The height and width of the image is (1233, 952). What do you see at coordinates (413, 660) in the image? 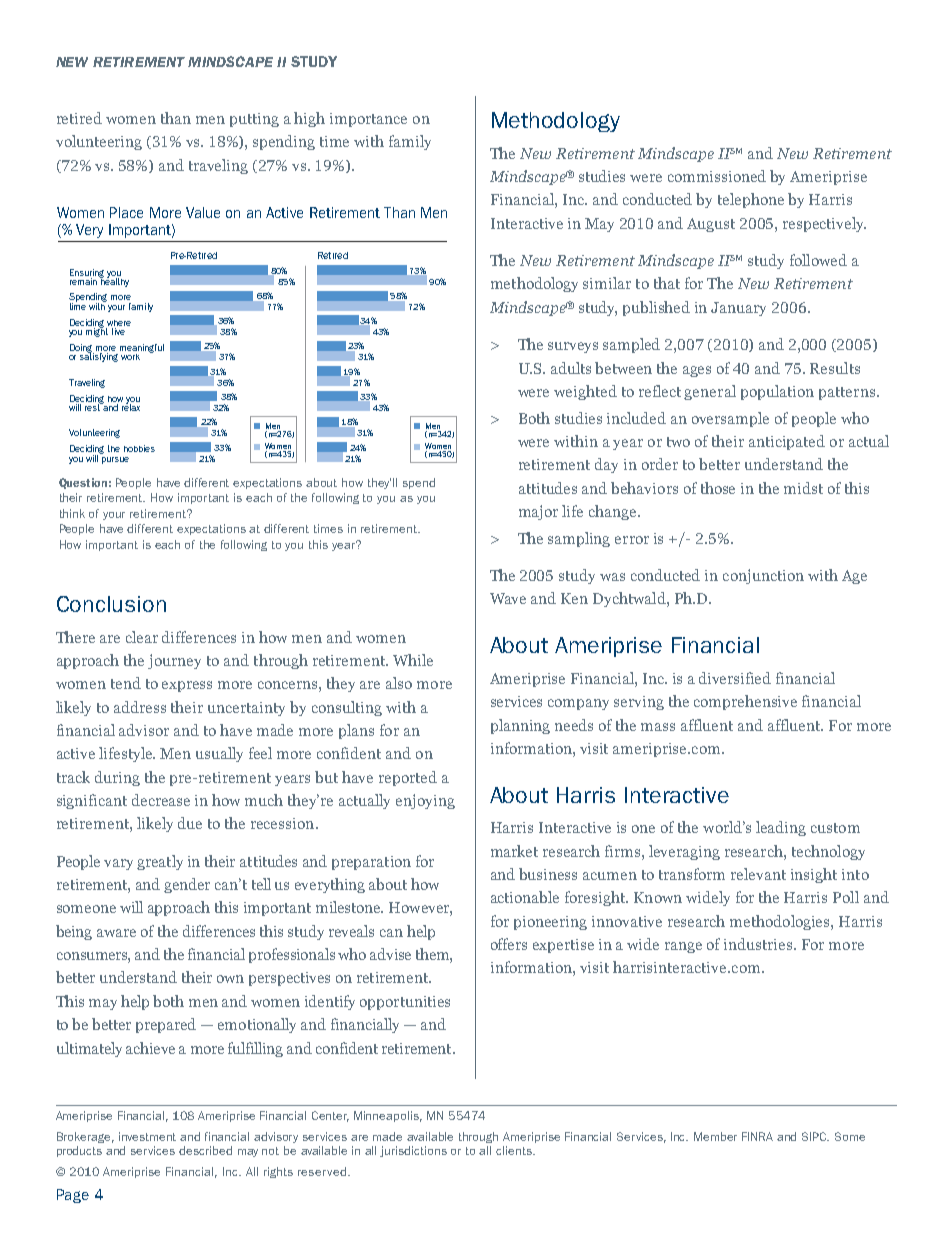
I see `While` at bounding box center [413, 660].
